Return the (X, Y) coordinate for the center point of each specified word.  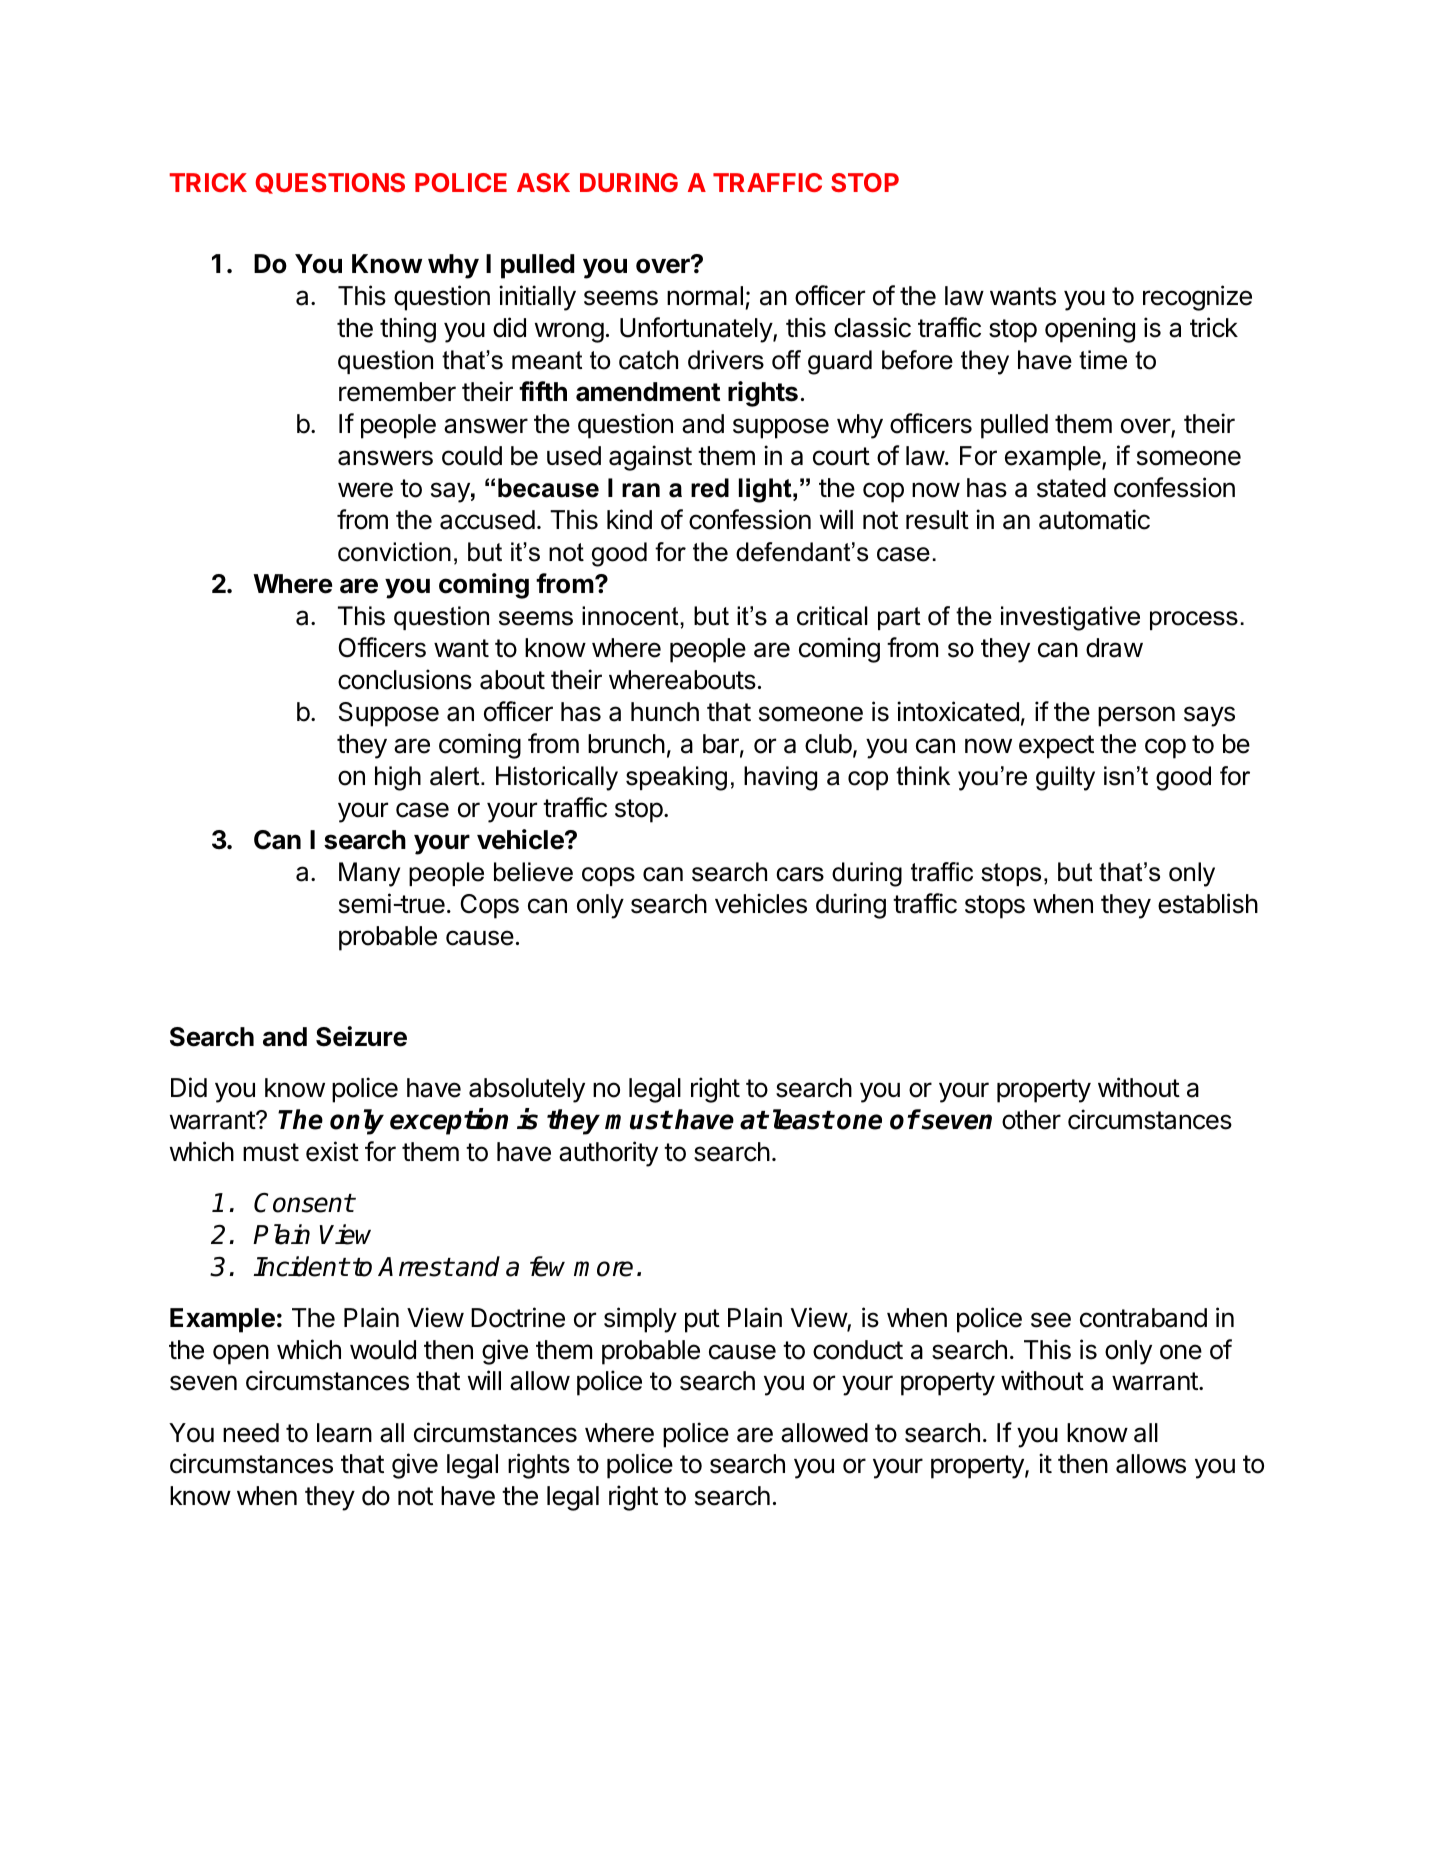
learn (344, 1433)
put (702, 1321)
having (780, 778)
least (803, 1119)
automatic (1094, 519)
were (365, 490)
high (398, 778)
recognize (1197, 298)
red (710, 488)
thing (408, 330)
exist (332, 1151)
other (1031, 1120)
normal (705, 296)
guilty (1065, 778)
